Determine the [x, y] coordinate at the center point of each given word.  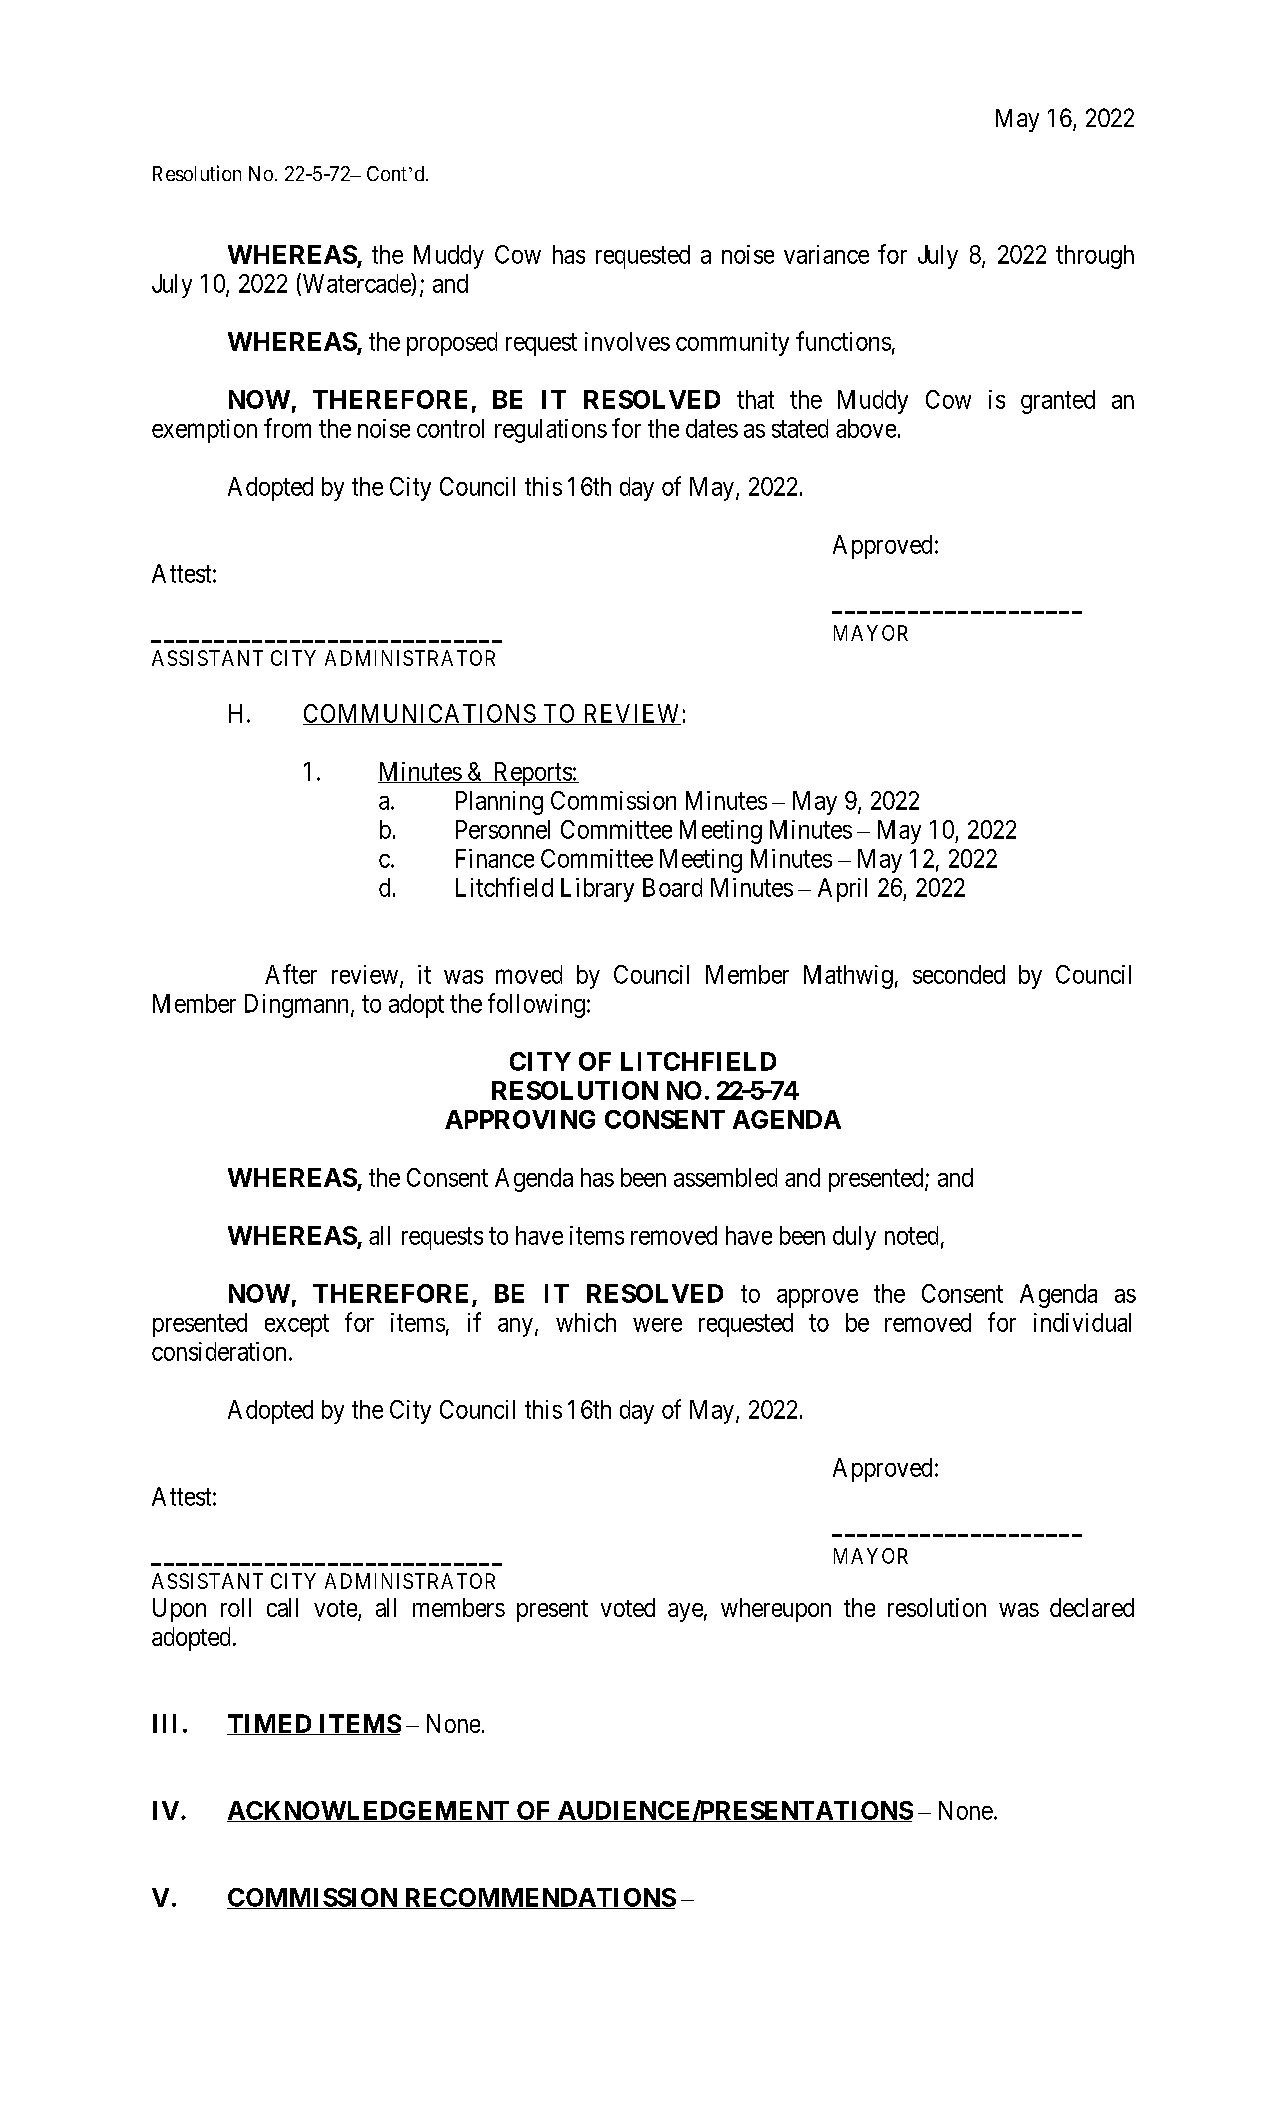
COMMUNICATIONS [420, 714]
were [657, 1325]
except [297, 1325]
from [287, 428]
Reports [532, 774]
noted [911, 1235]
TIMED [270, 1724]
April [842, 890]
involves [627, 341]
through [1095, 257]
